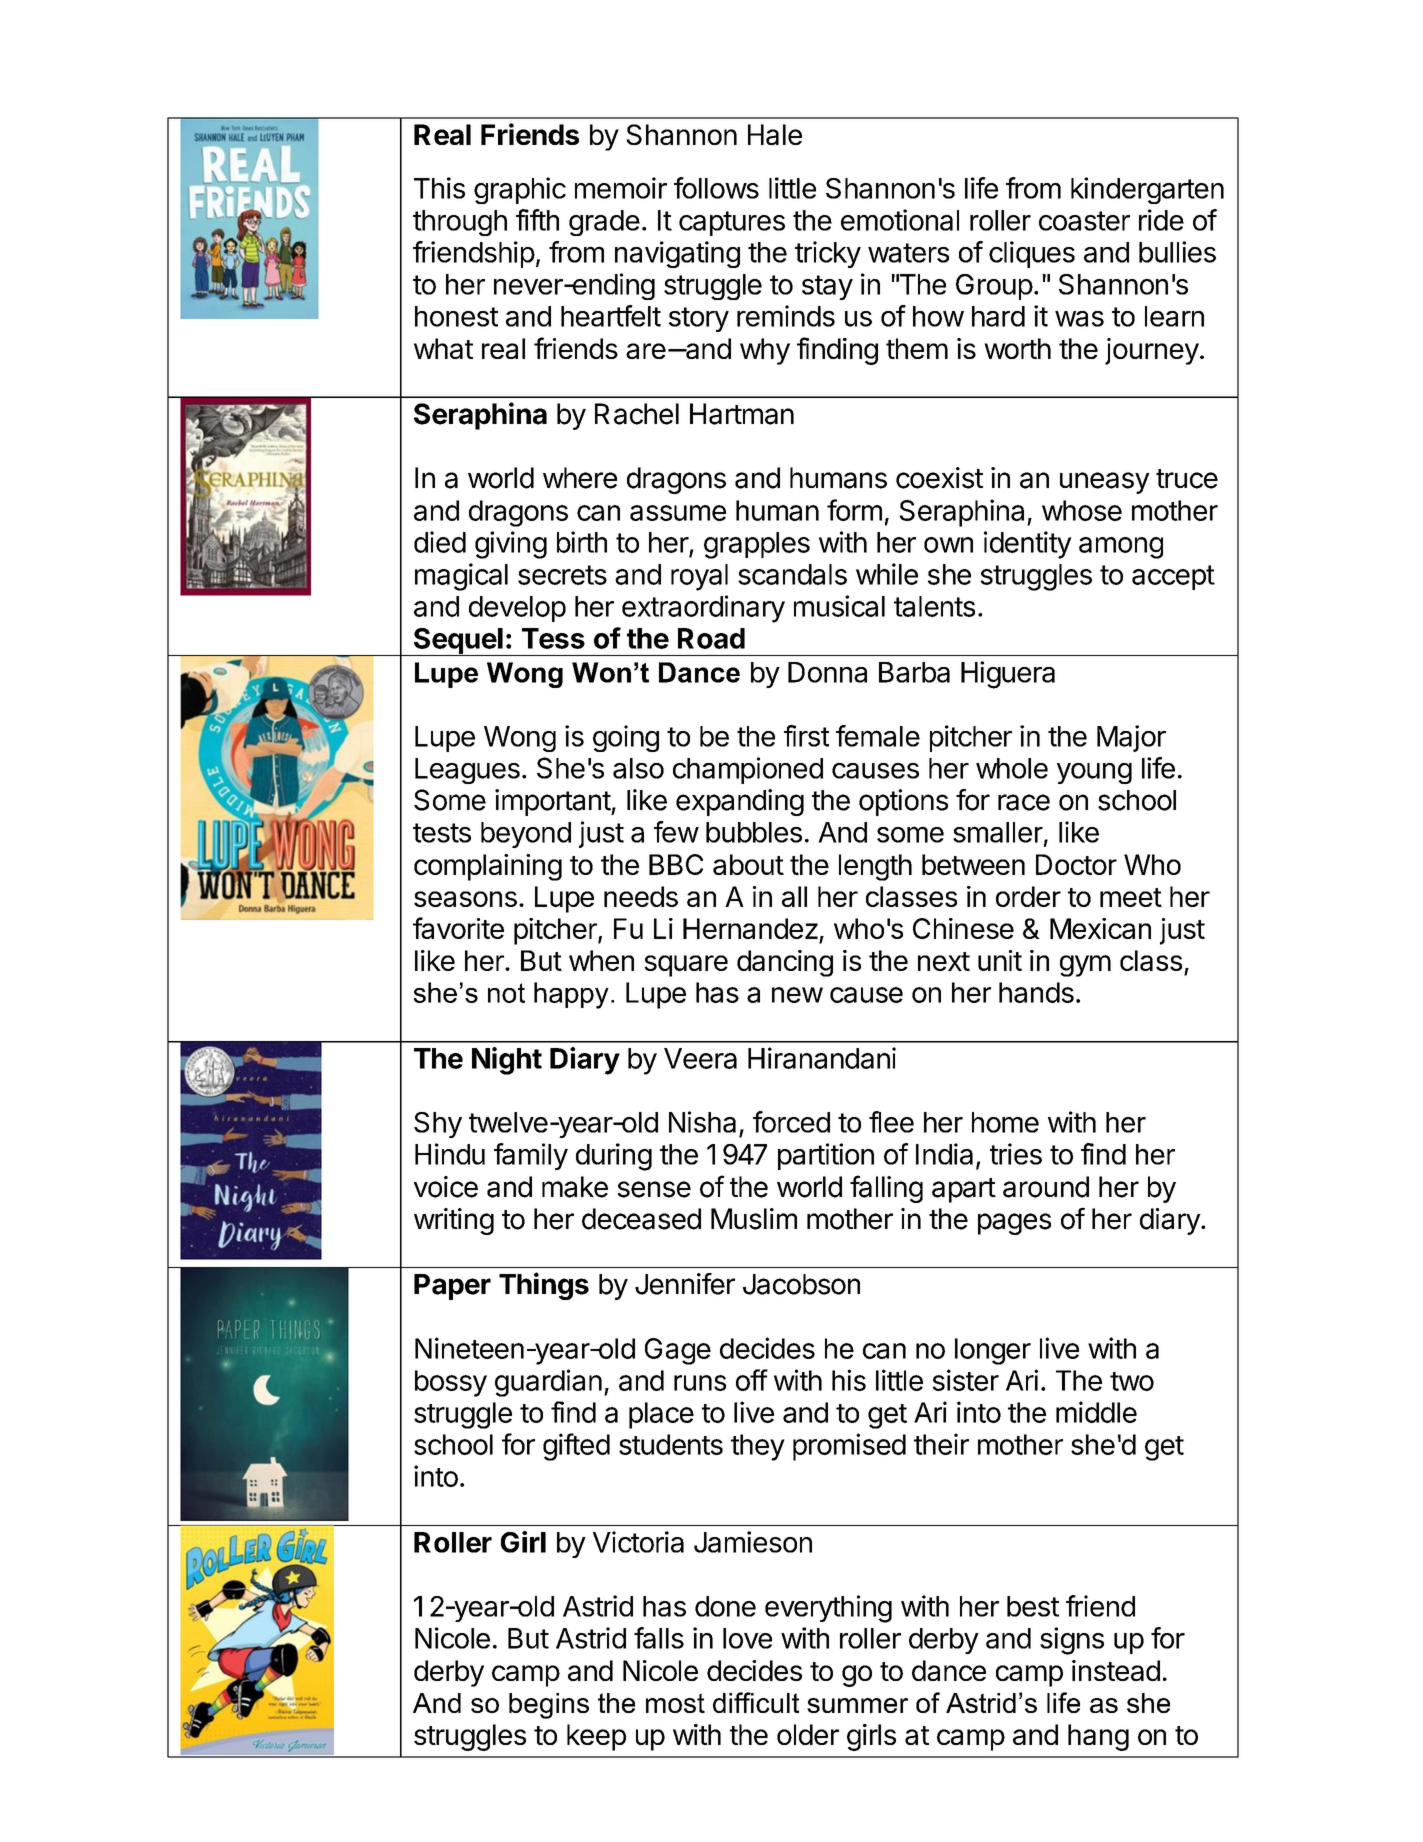  What do you see at coordinates (1096, 1412) in the page?
I see `middle` at bounding box center [1096, 1412].
